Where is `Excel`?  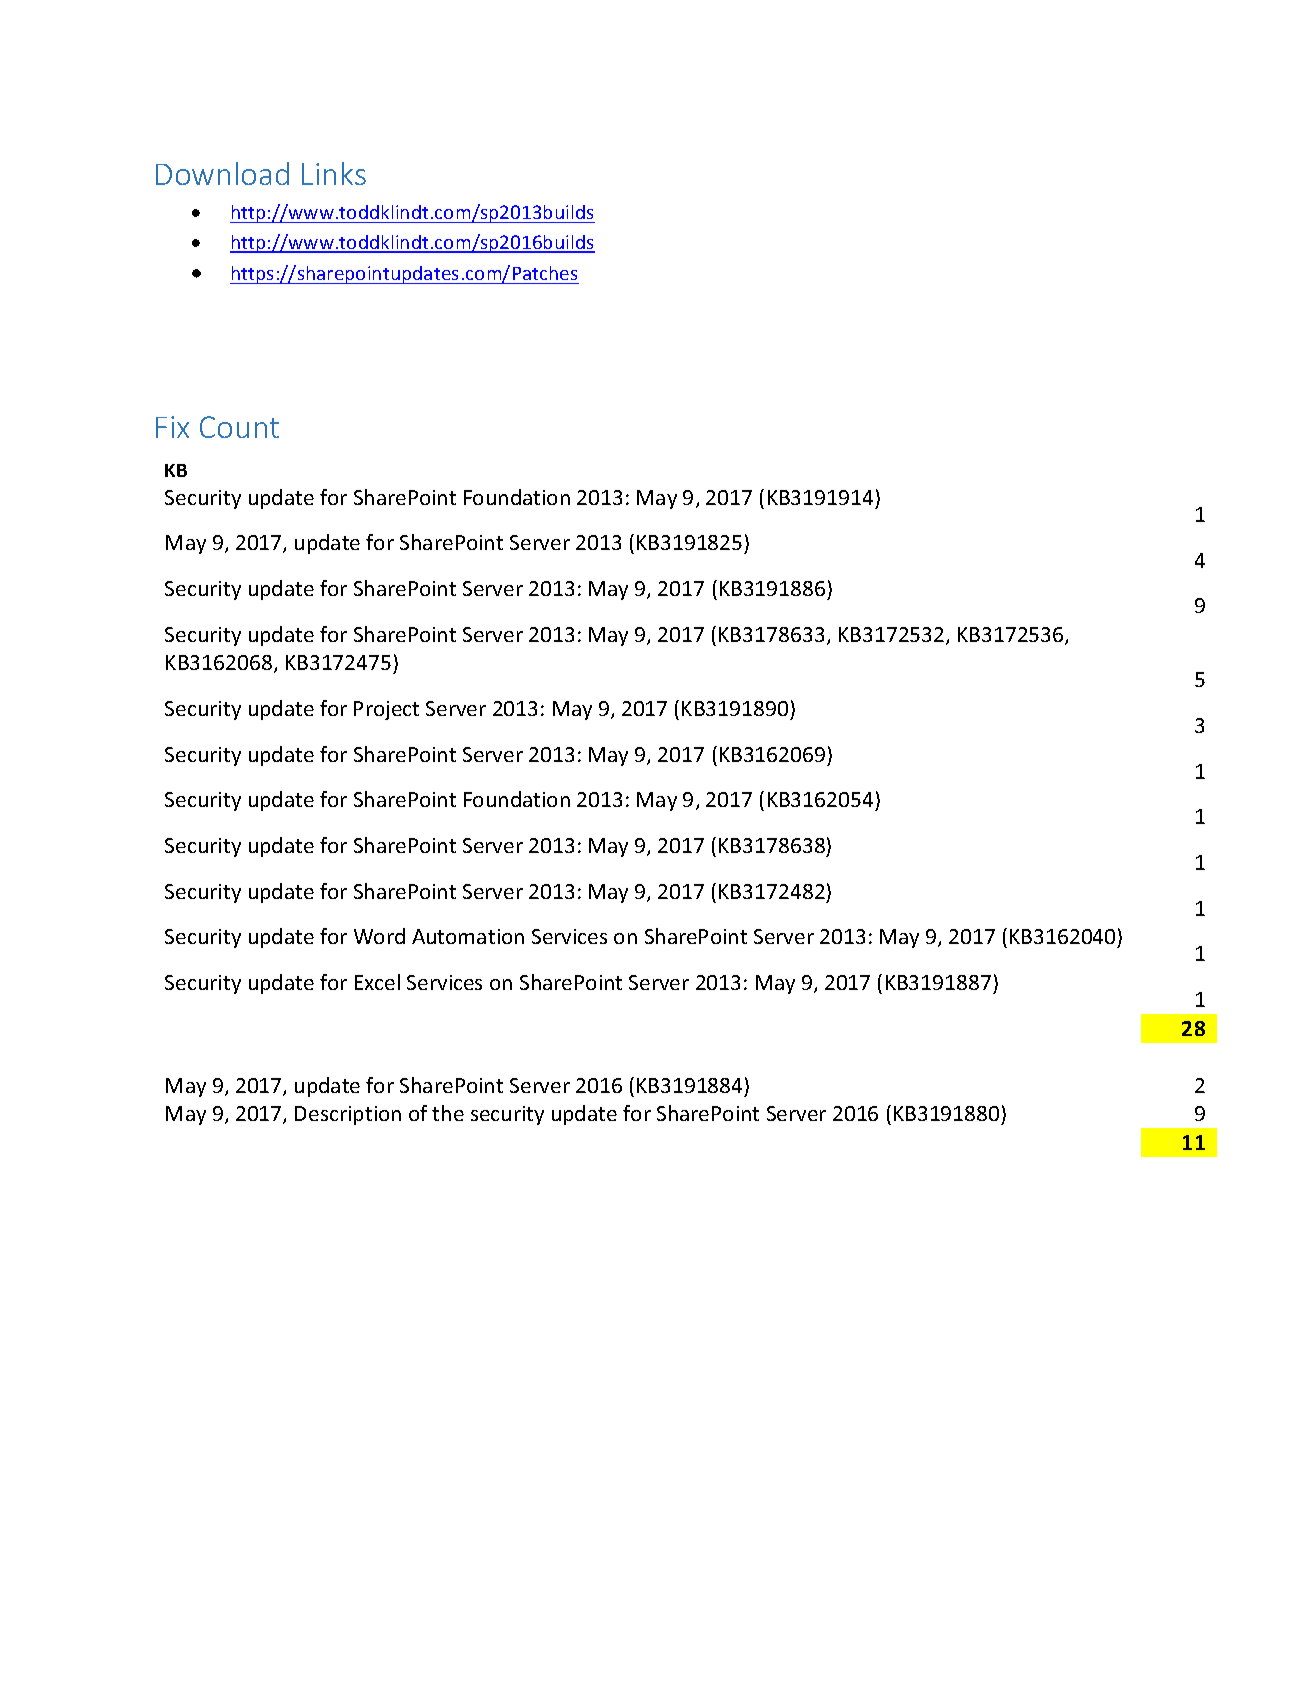 Excel is located at coordinates (377, 982).
